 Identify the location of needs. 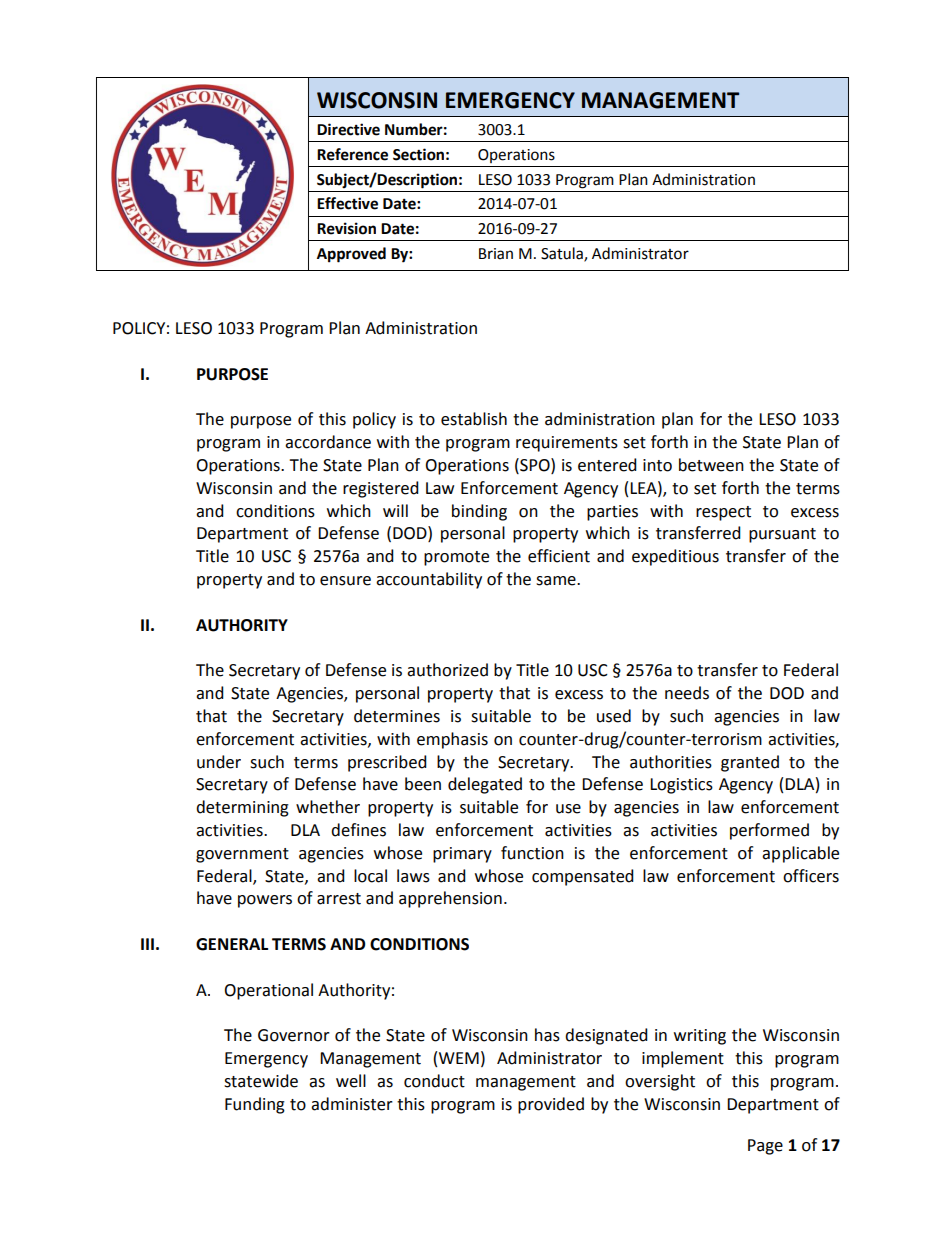
(687, 693).
